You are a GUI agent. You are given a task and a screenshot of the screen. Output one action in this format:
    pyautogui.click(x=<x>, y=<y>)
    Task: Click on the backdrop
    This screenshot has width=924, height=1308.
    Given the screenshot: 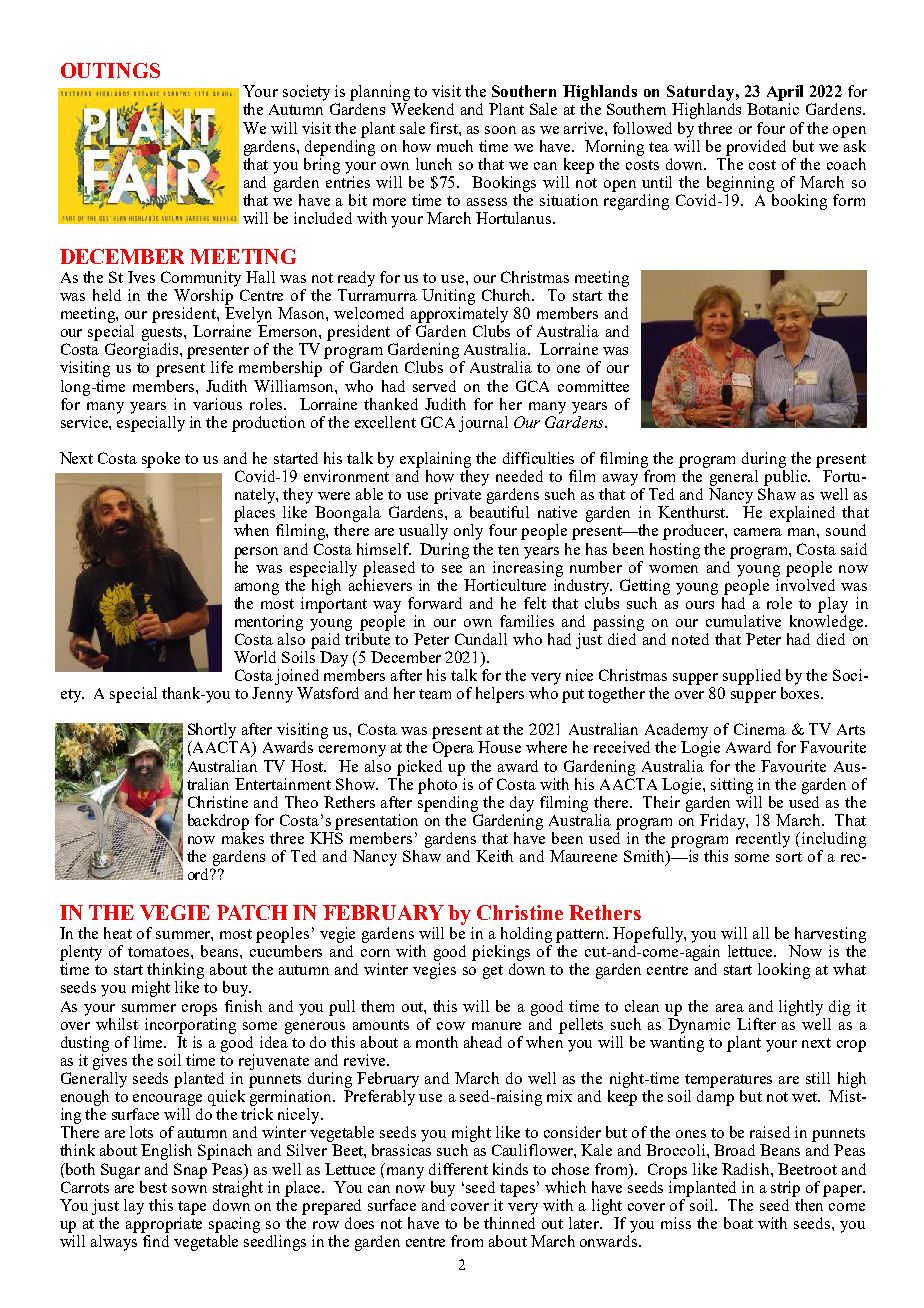 What is the action you would take?
    pyautogui.click(x=218, y=822)
